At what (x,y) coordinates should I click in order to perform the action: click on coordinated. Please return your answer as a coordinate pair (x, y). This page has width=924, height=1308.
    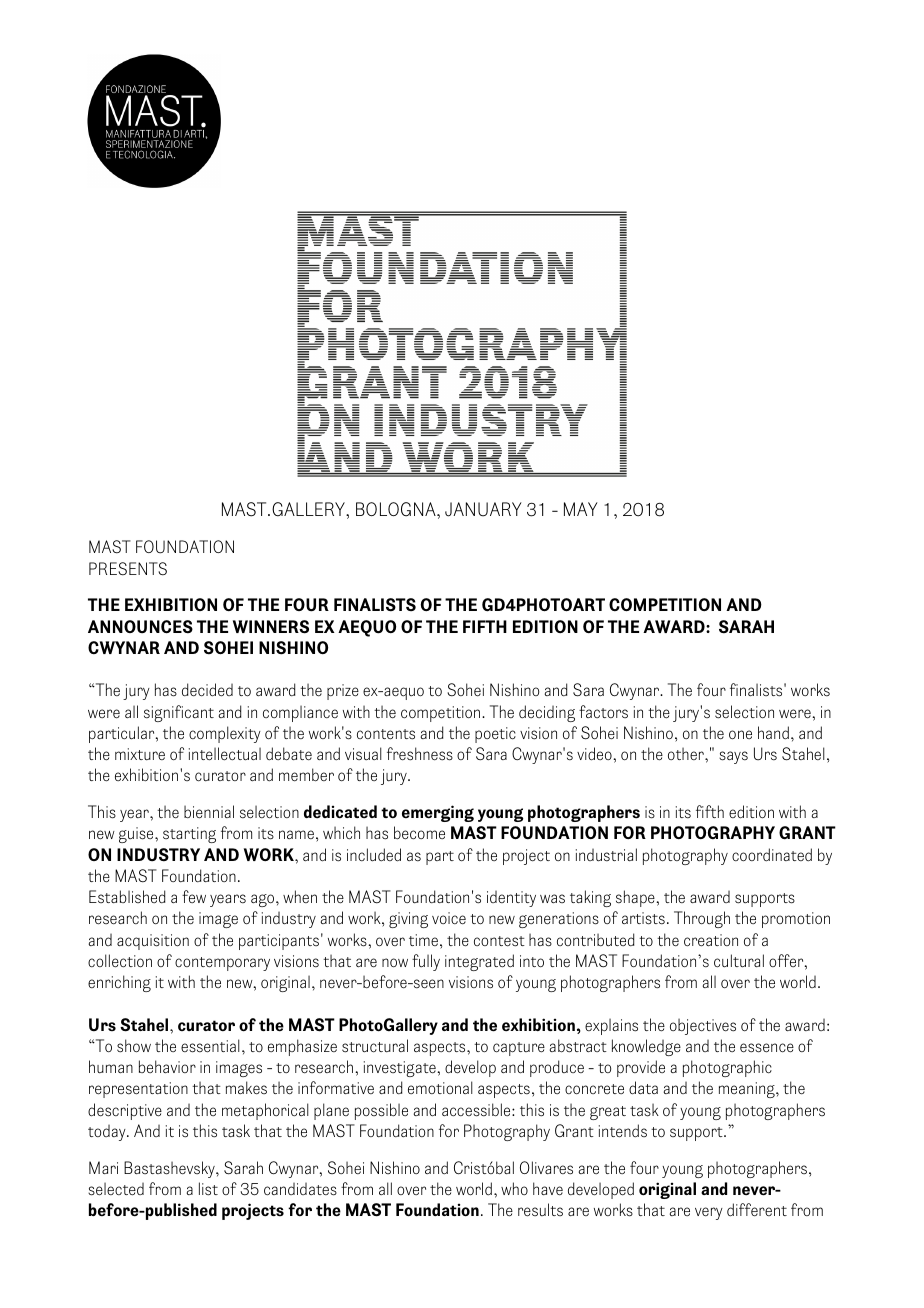
    Looking at the image, I should click on (772, 855).
